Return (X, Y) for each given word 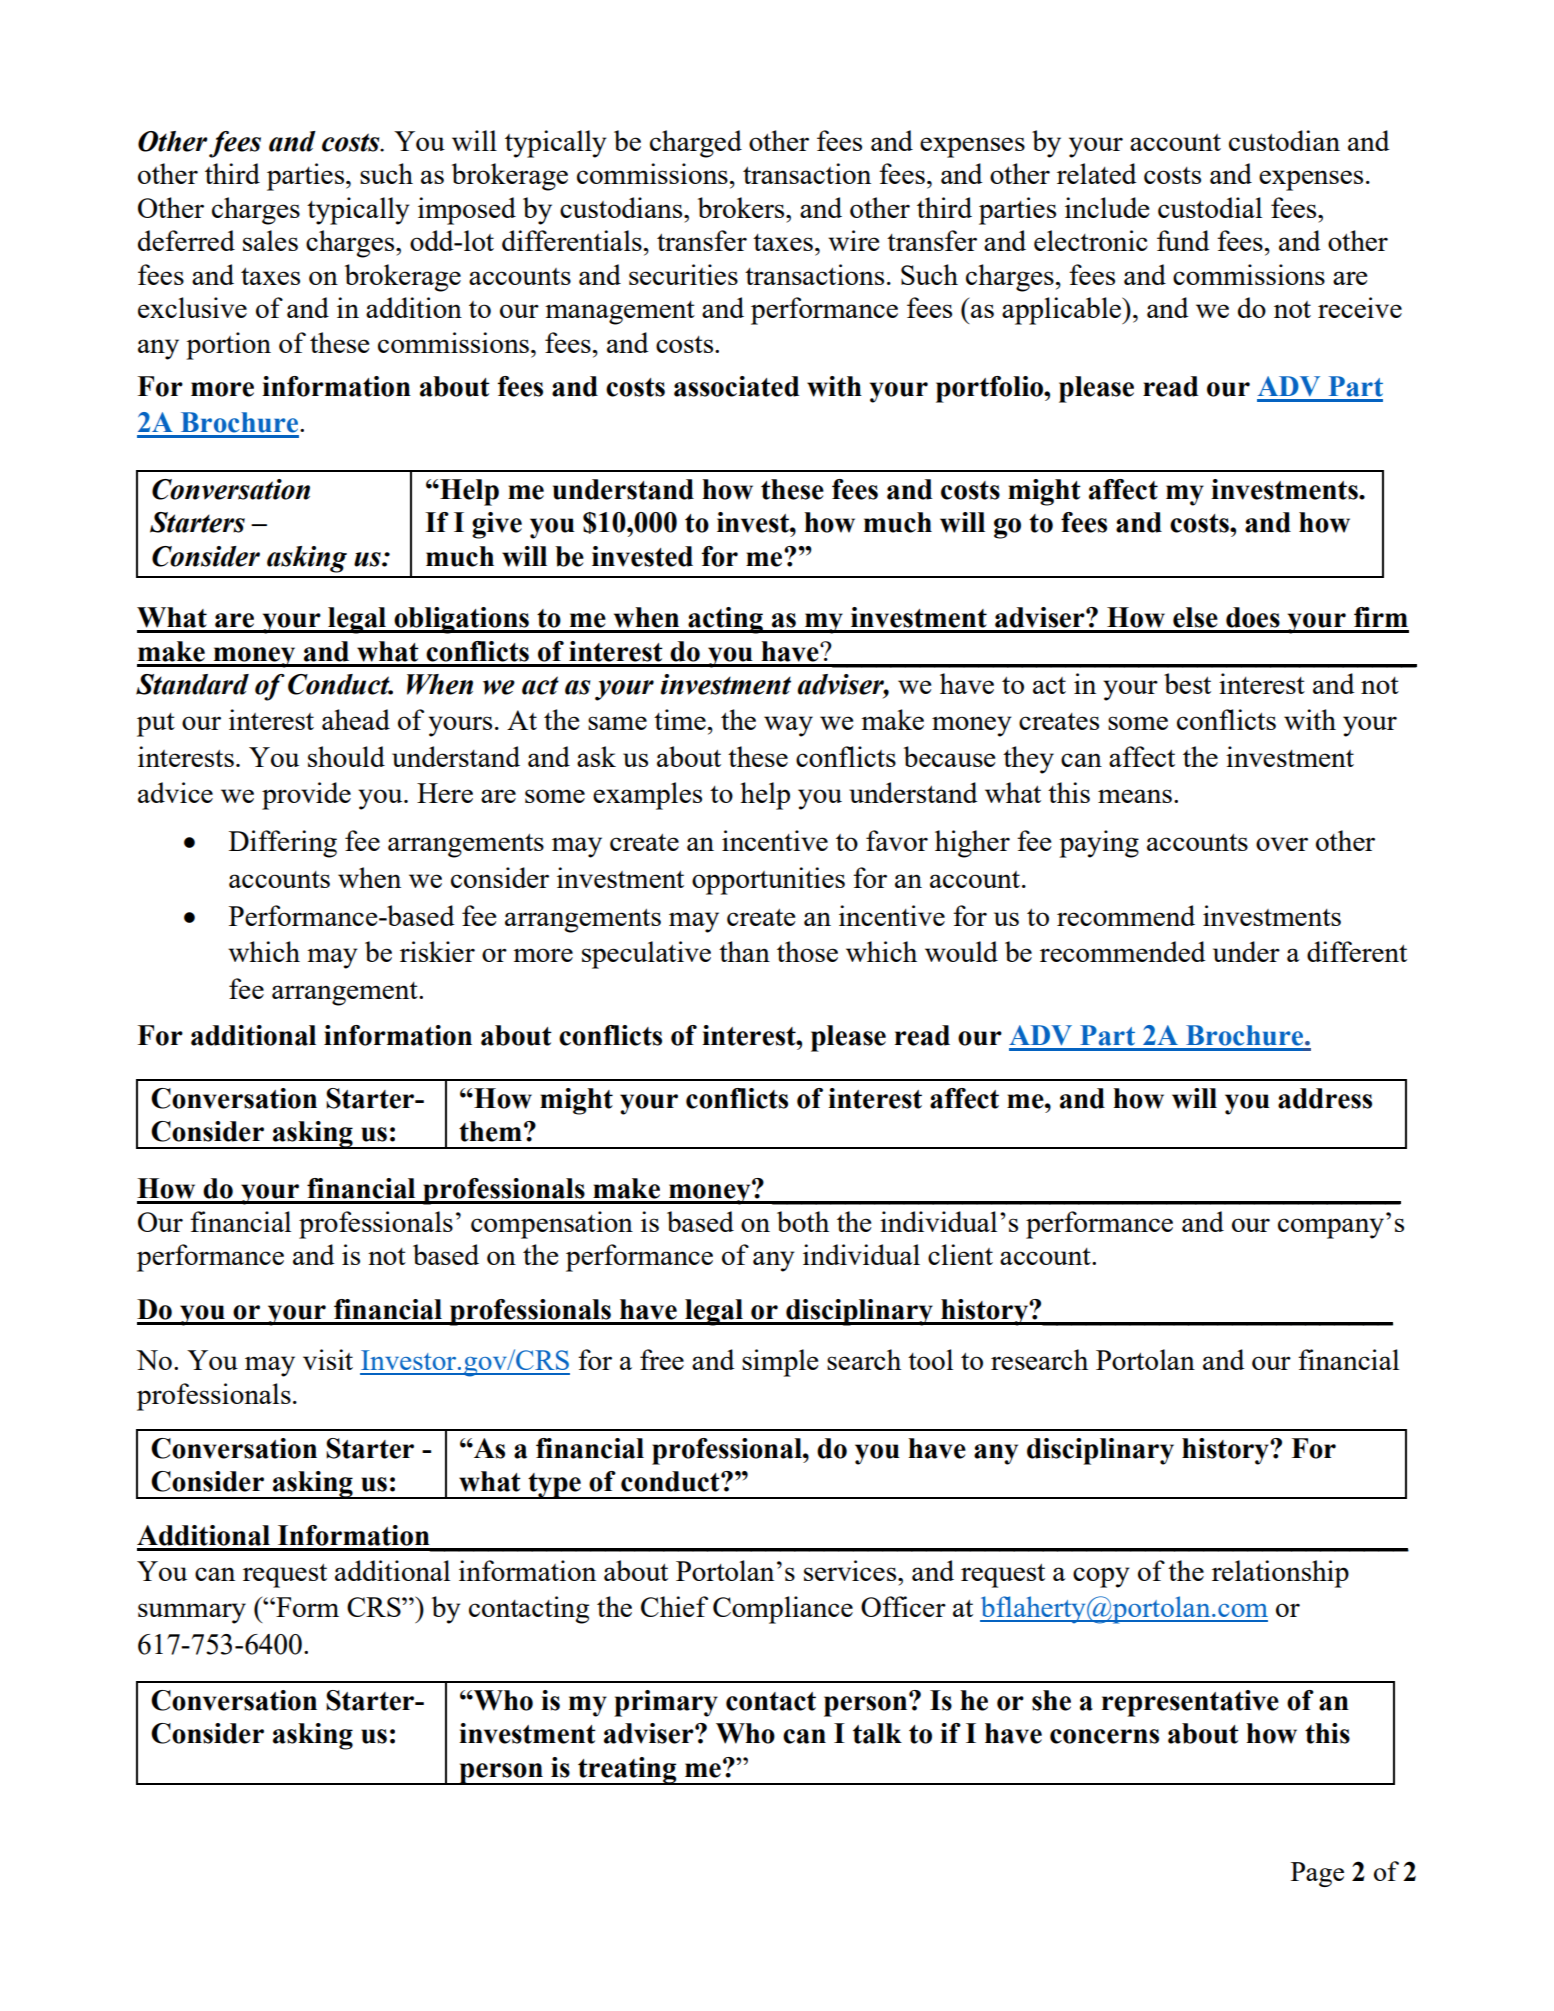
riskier (437, 951)
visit (328, 1359)
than (744, 951)
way (788, 726)
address (1325, 1098)
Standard (192, 684)
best (1187, 683)
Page (1317, 1874)
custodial (1210, 207)
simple (780, 1363)
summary (192, 1613)
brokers (742, 207)
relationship (1280, 1574)
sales (270, 240)
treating (627, 1771)
